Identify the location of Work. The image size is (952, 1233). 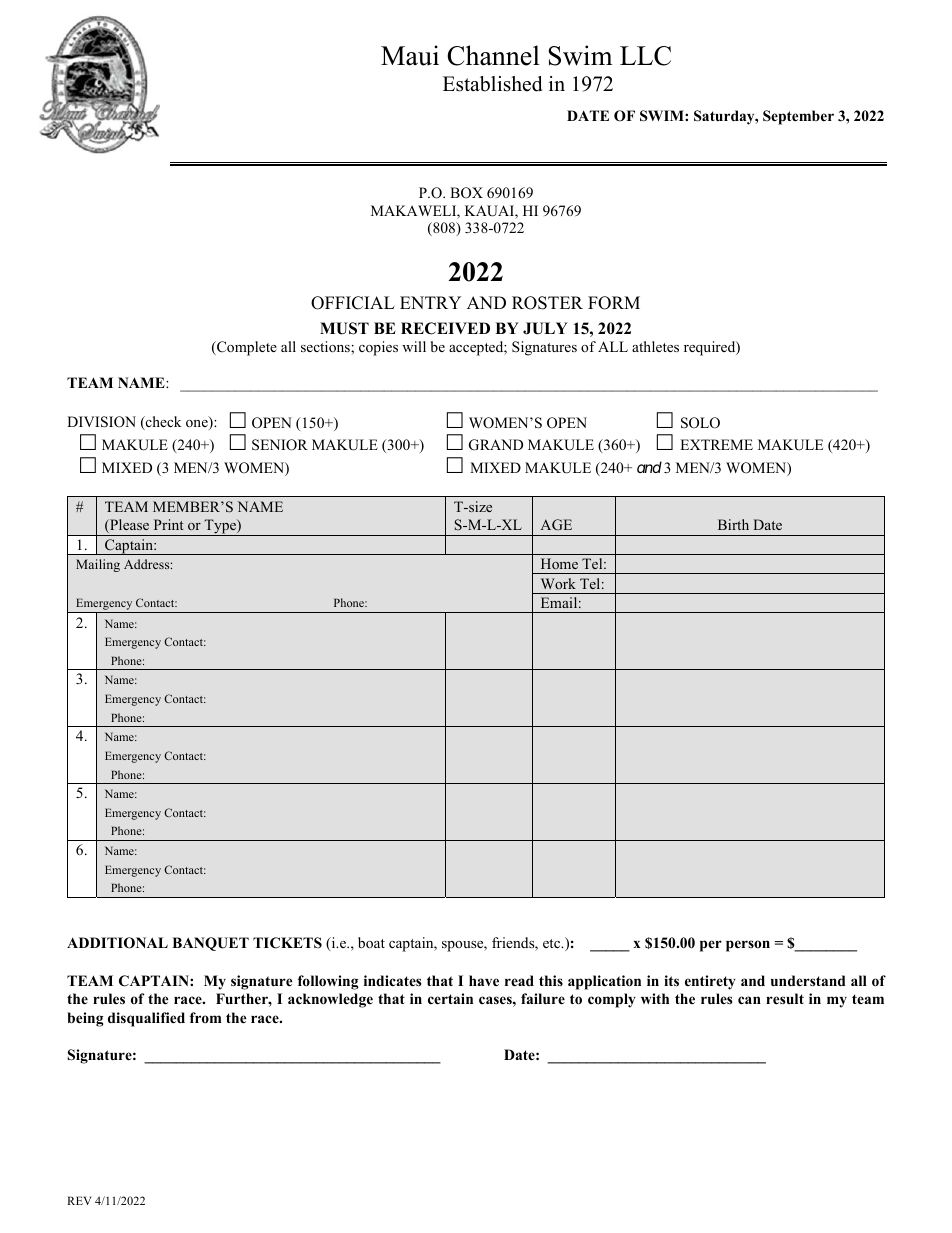
(558, 583).
